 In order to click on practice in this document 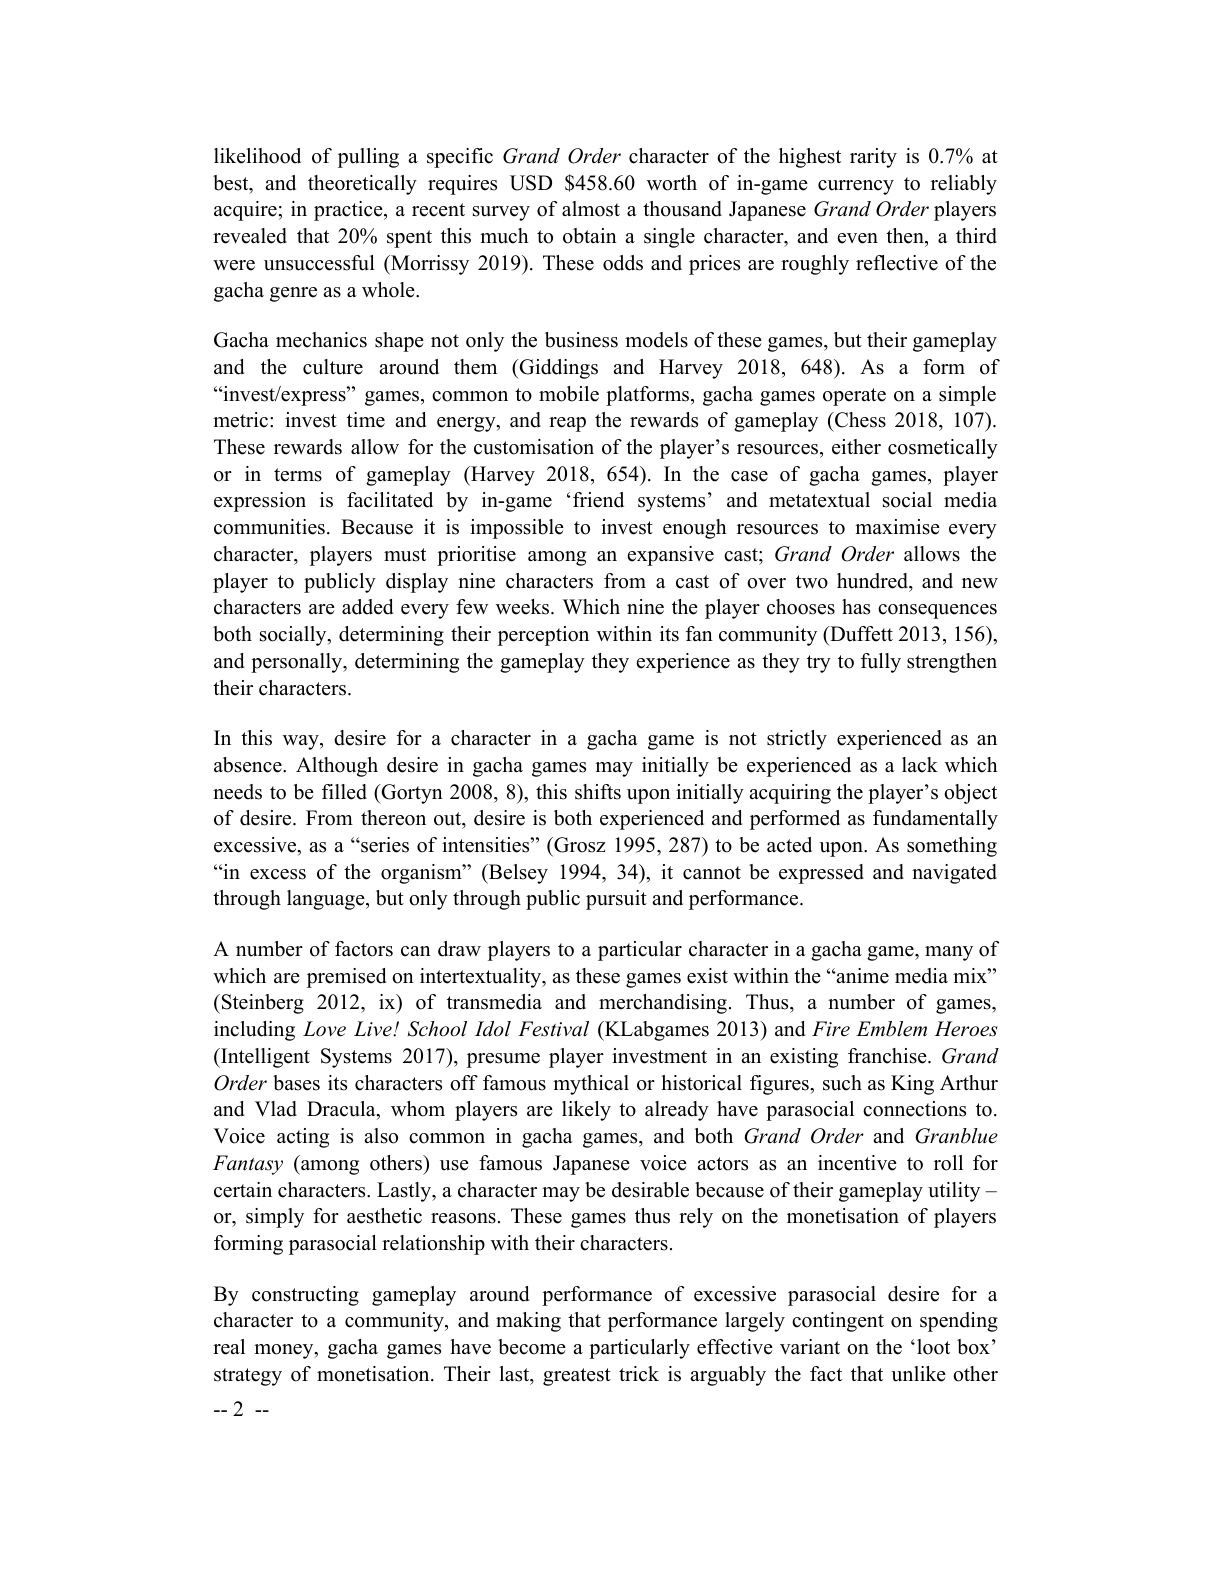, I will do `click(349, 211)`.
